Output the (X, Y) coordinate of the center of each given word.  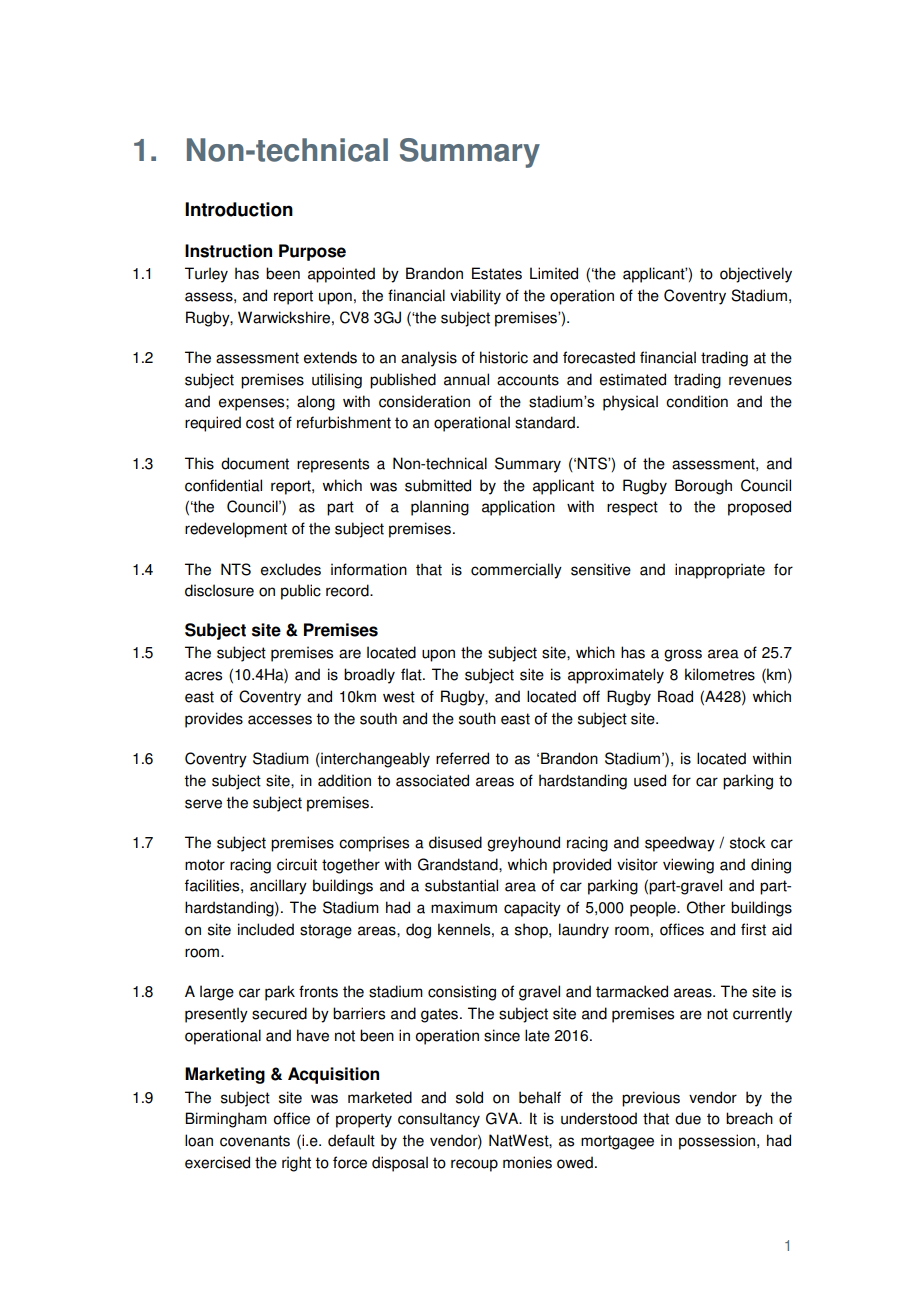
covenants (255, 1141)
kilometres (720, 674)
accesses (280, 720)
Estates (497, 273)
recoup (474, 1165)
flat (412, 674)
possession (718, 1142)
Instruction (228, 251)
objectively (756, 275)
